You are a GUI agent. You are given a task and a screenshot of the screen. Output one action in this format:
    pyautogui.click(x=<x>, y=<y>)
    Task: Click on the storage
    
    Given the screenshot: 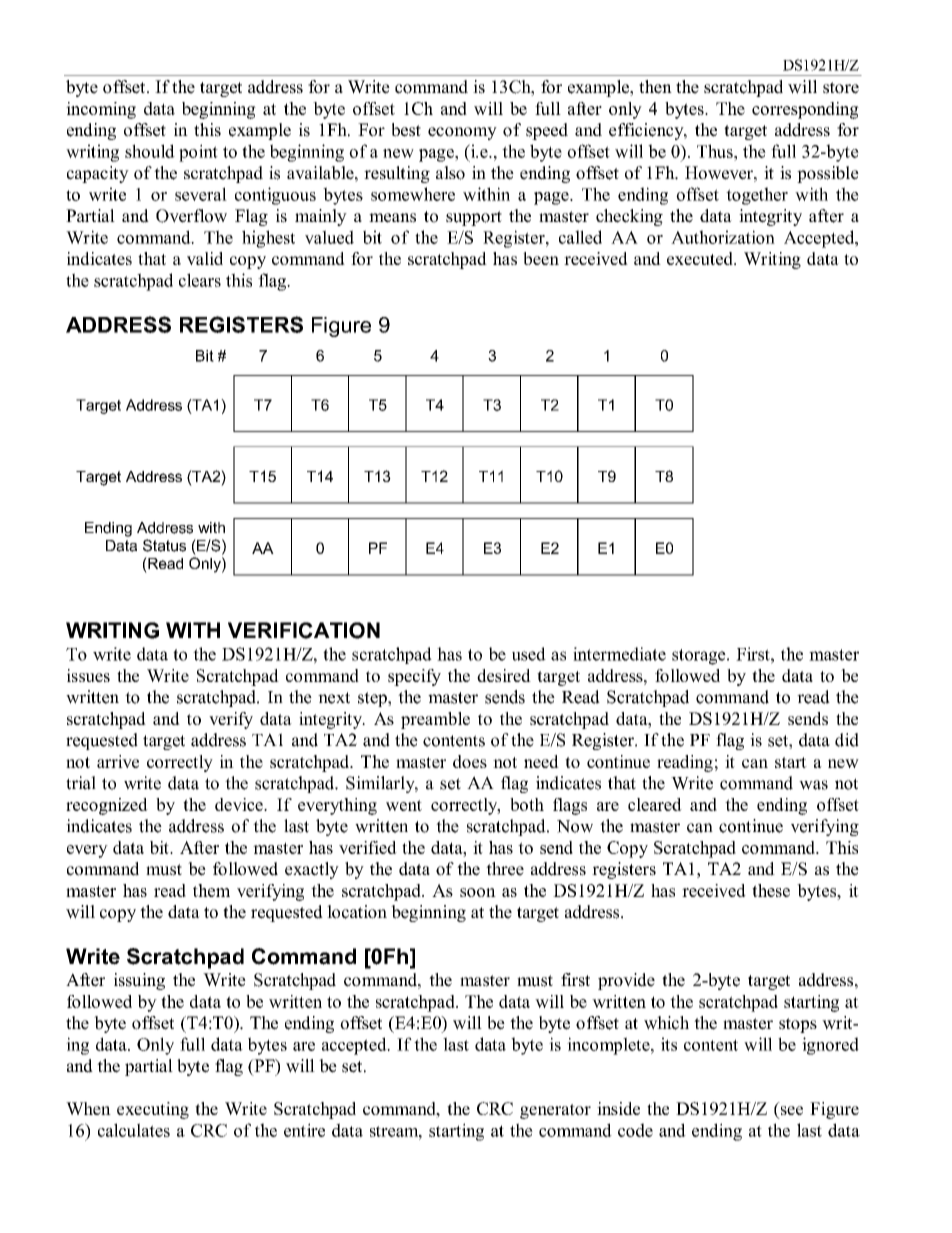 What is the action you would take?
    pyautogui.click(x=700, y=657)
